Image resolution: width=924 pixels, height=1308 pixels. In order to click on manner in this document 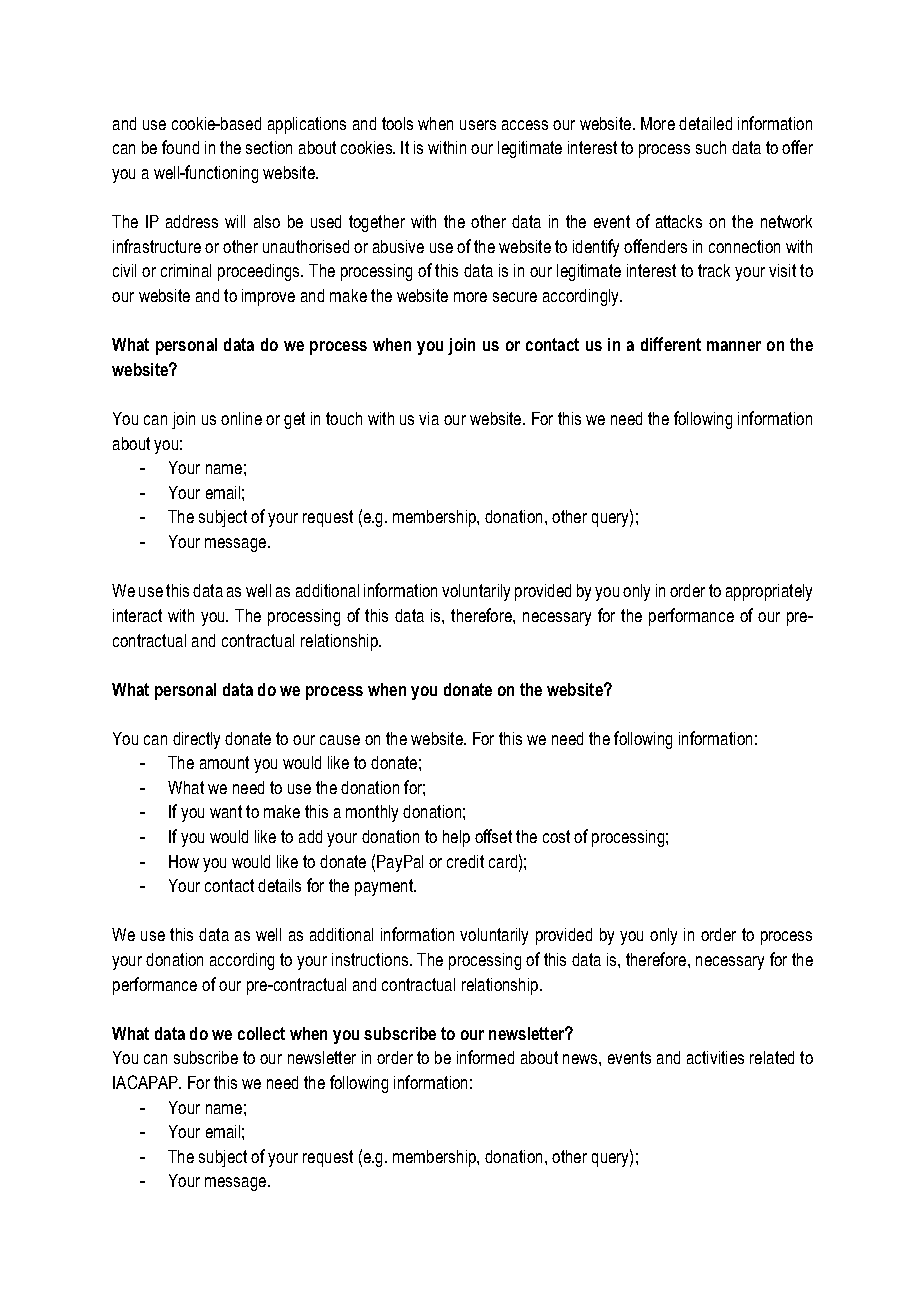, I will do `click(734, 346)`.
